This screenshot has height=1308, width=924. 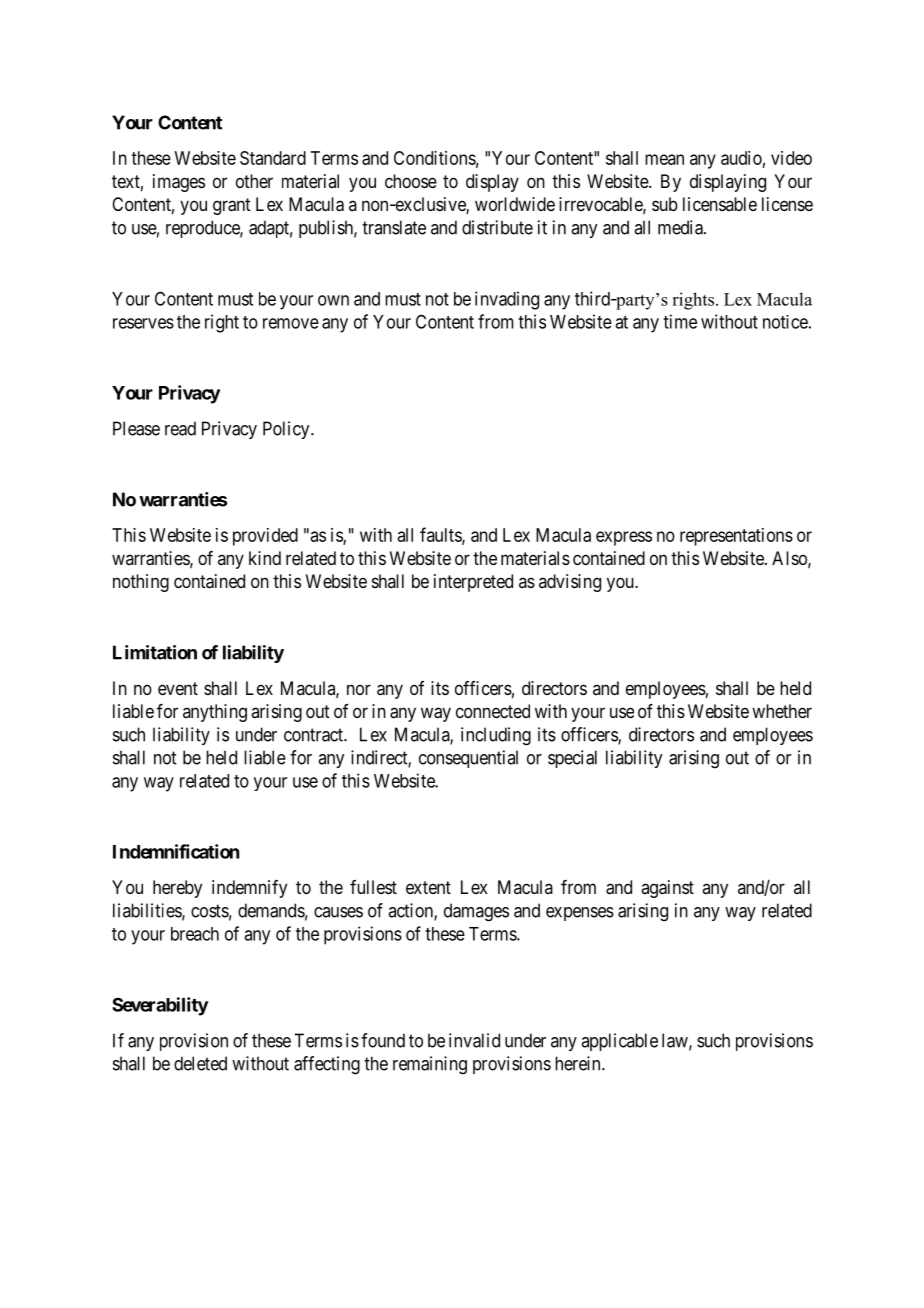 I want to click on deleted, so click(x=200, y=1063).
